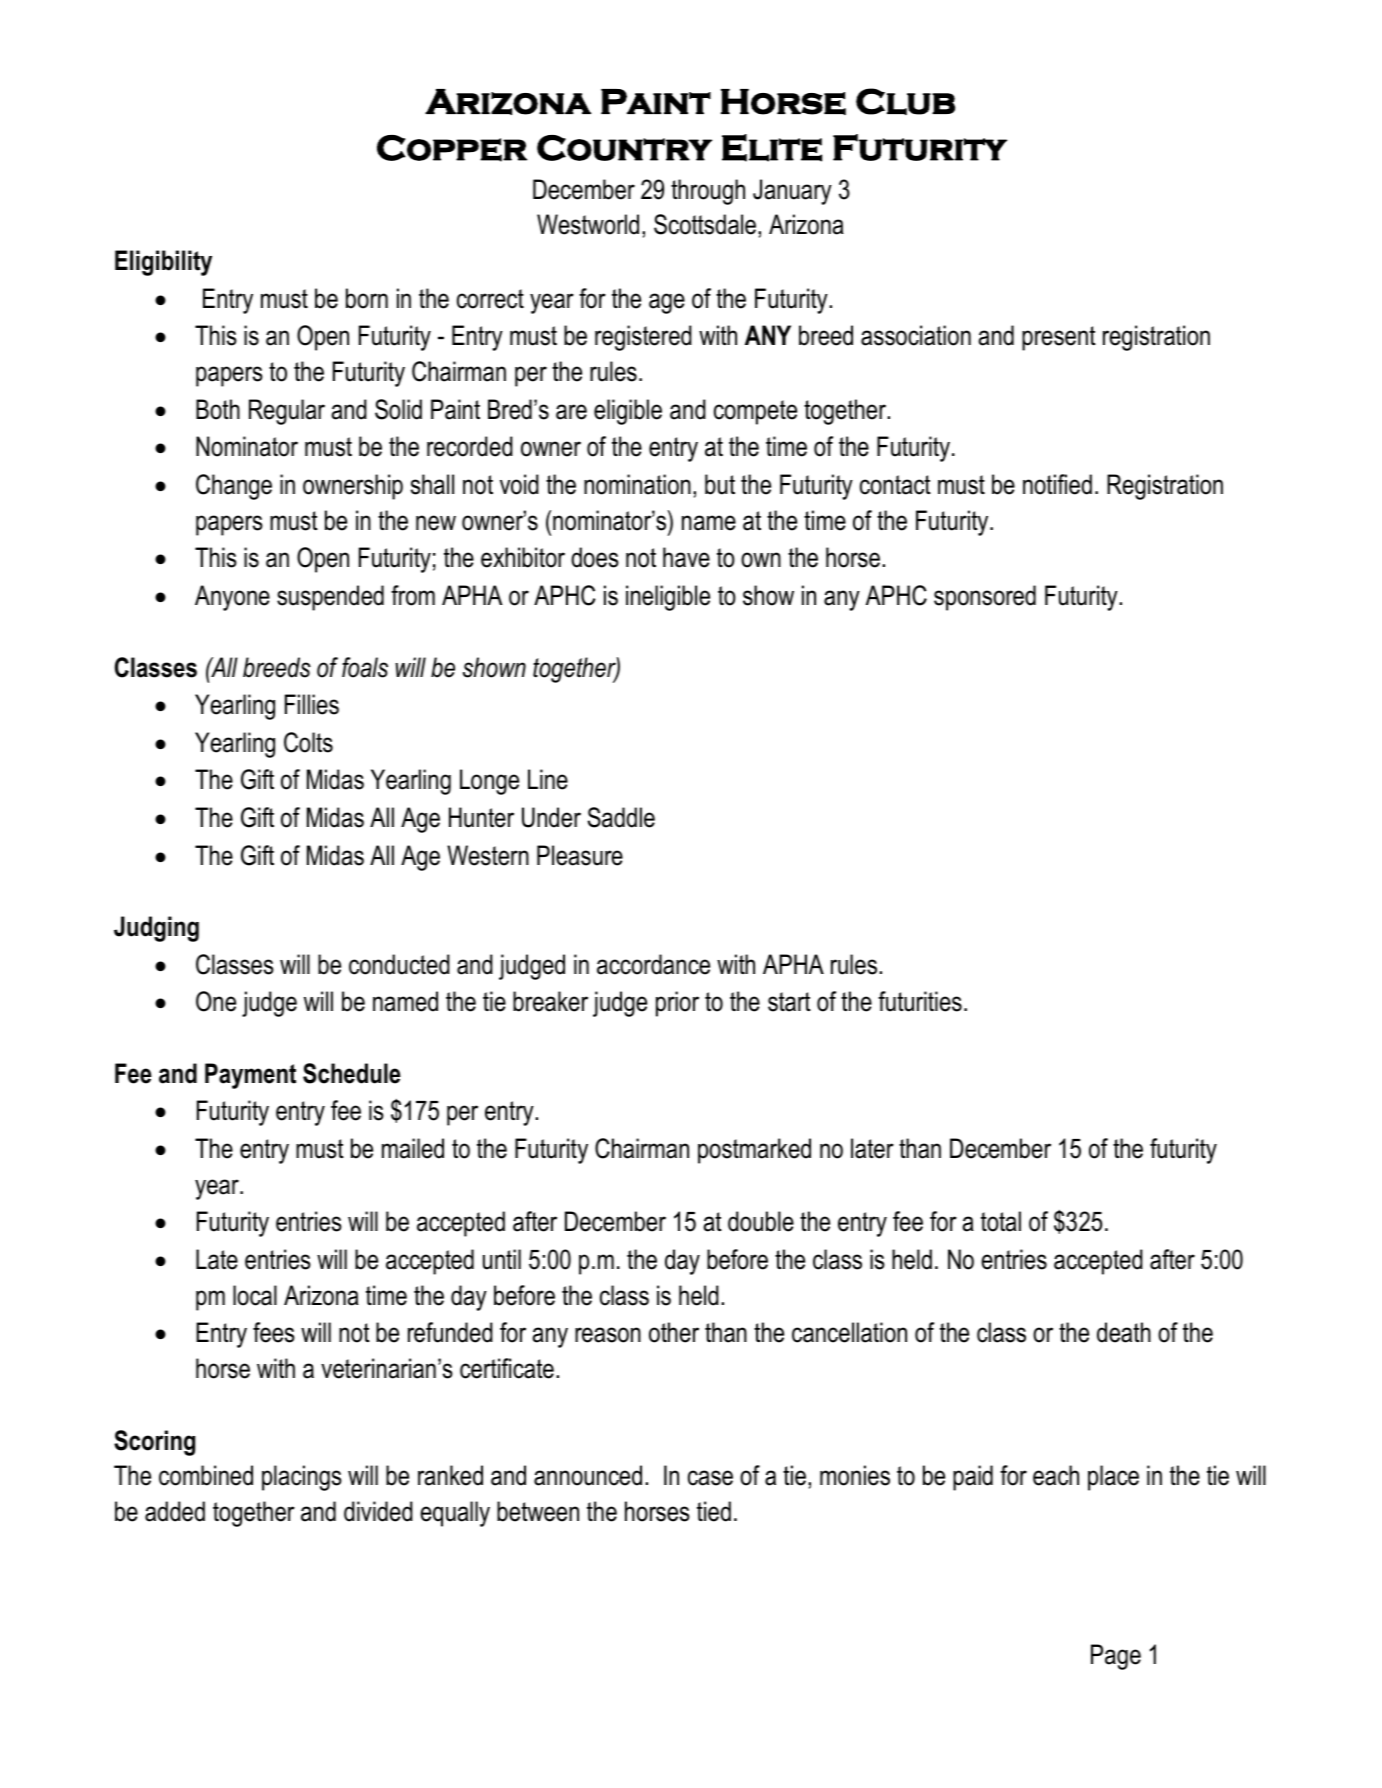  What do you see at coordinates (1116, 1657) in the document?
I see `Page` at bounding box center [1116, 1657].
